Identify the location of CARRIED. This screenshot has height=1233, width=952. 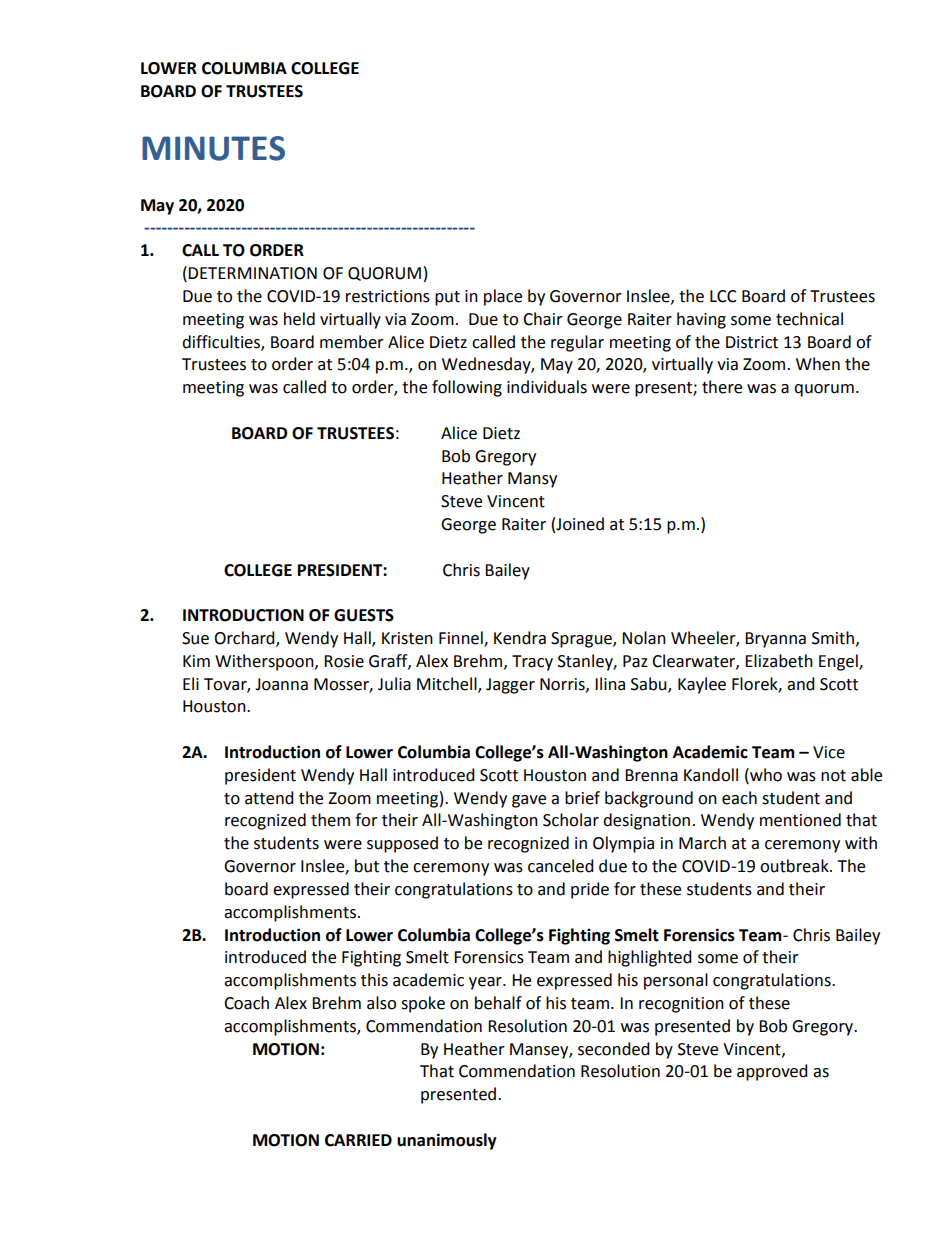
(358, 1140).
